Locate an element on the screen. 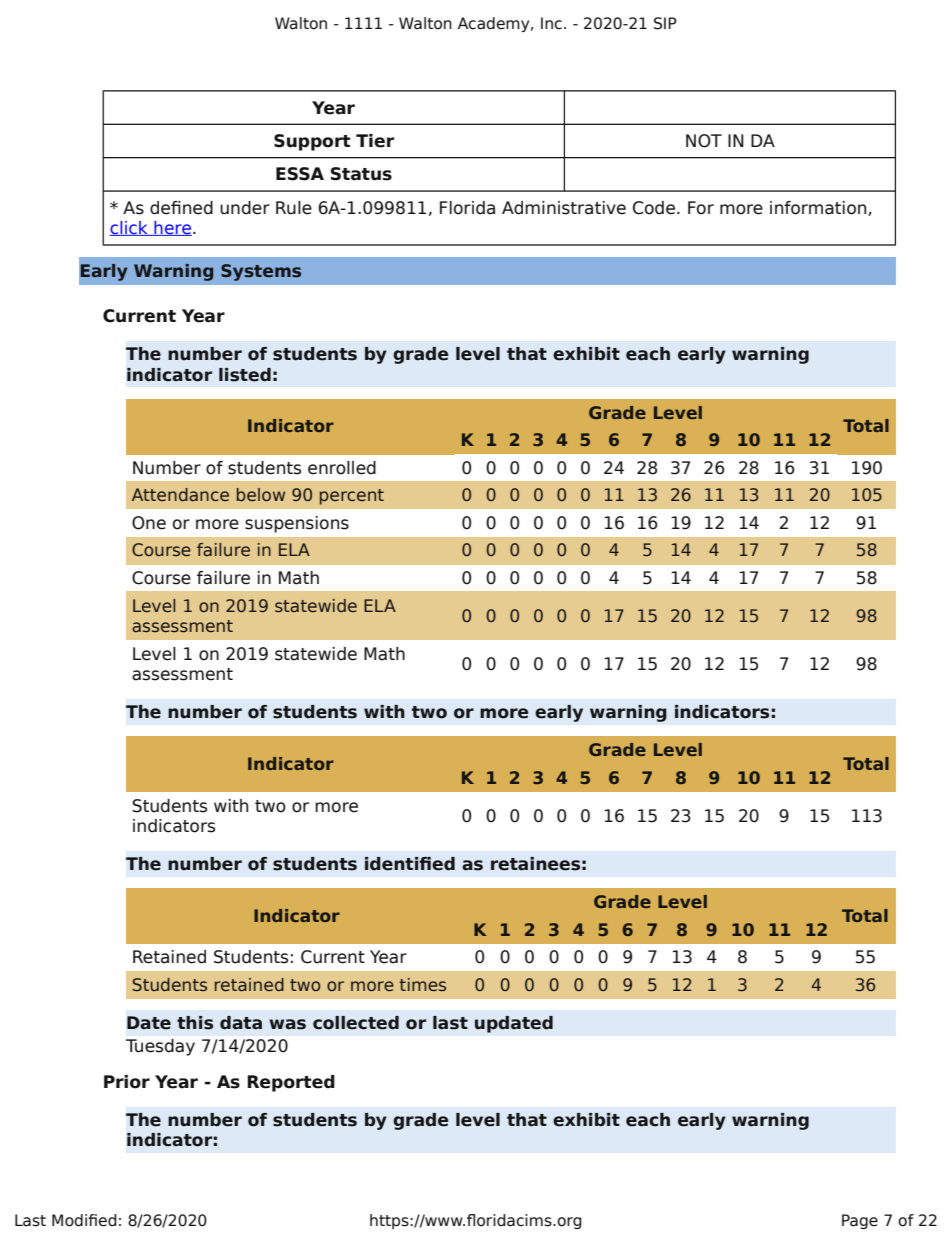 Image resolution: width=952 pixels, height=1233 pixels. One is located at coordinates (149, 523).
